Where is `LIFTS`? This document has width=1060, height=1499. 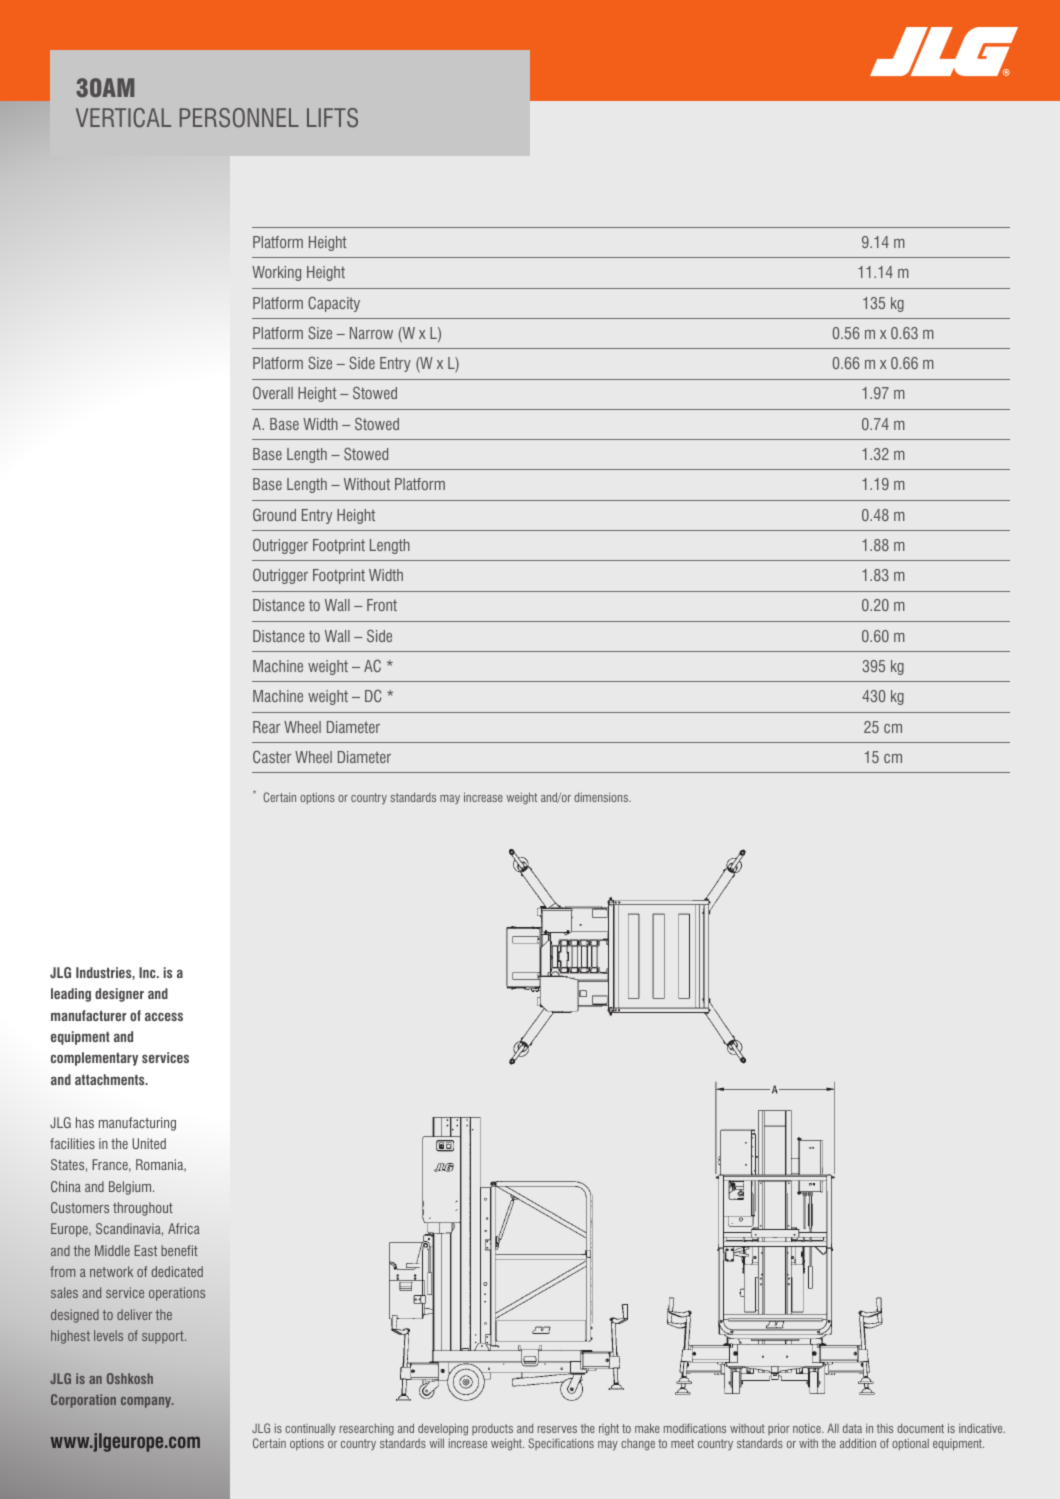
LIFTS is located at coordinates (332, 118).
